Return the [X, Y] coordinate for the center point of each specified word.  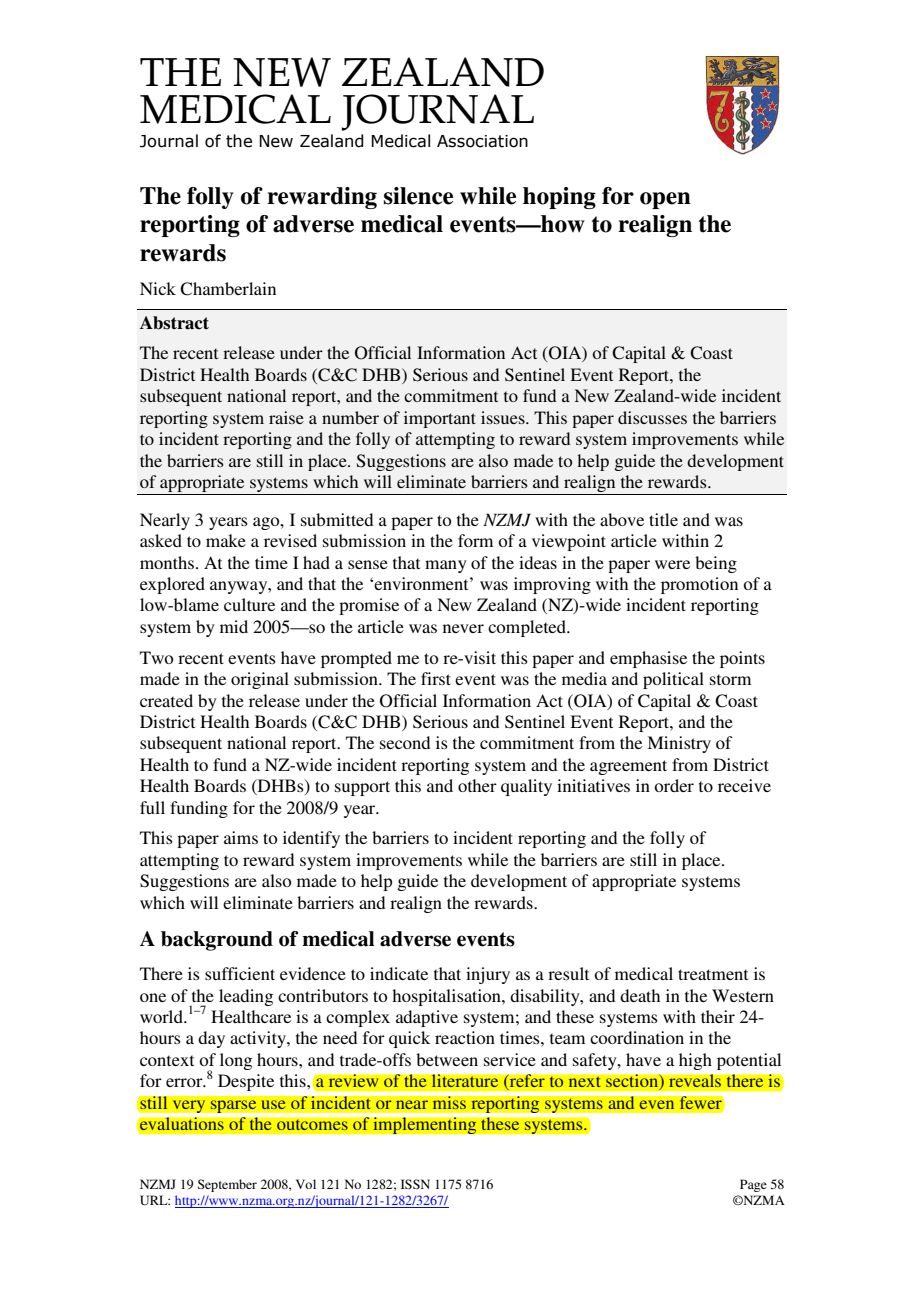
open [665, 200]
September [227, 1185]
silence [418, 196]
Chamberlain [228, 289]
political [673, 680]
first [436, 678]
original [260, 680]
